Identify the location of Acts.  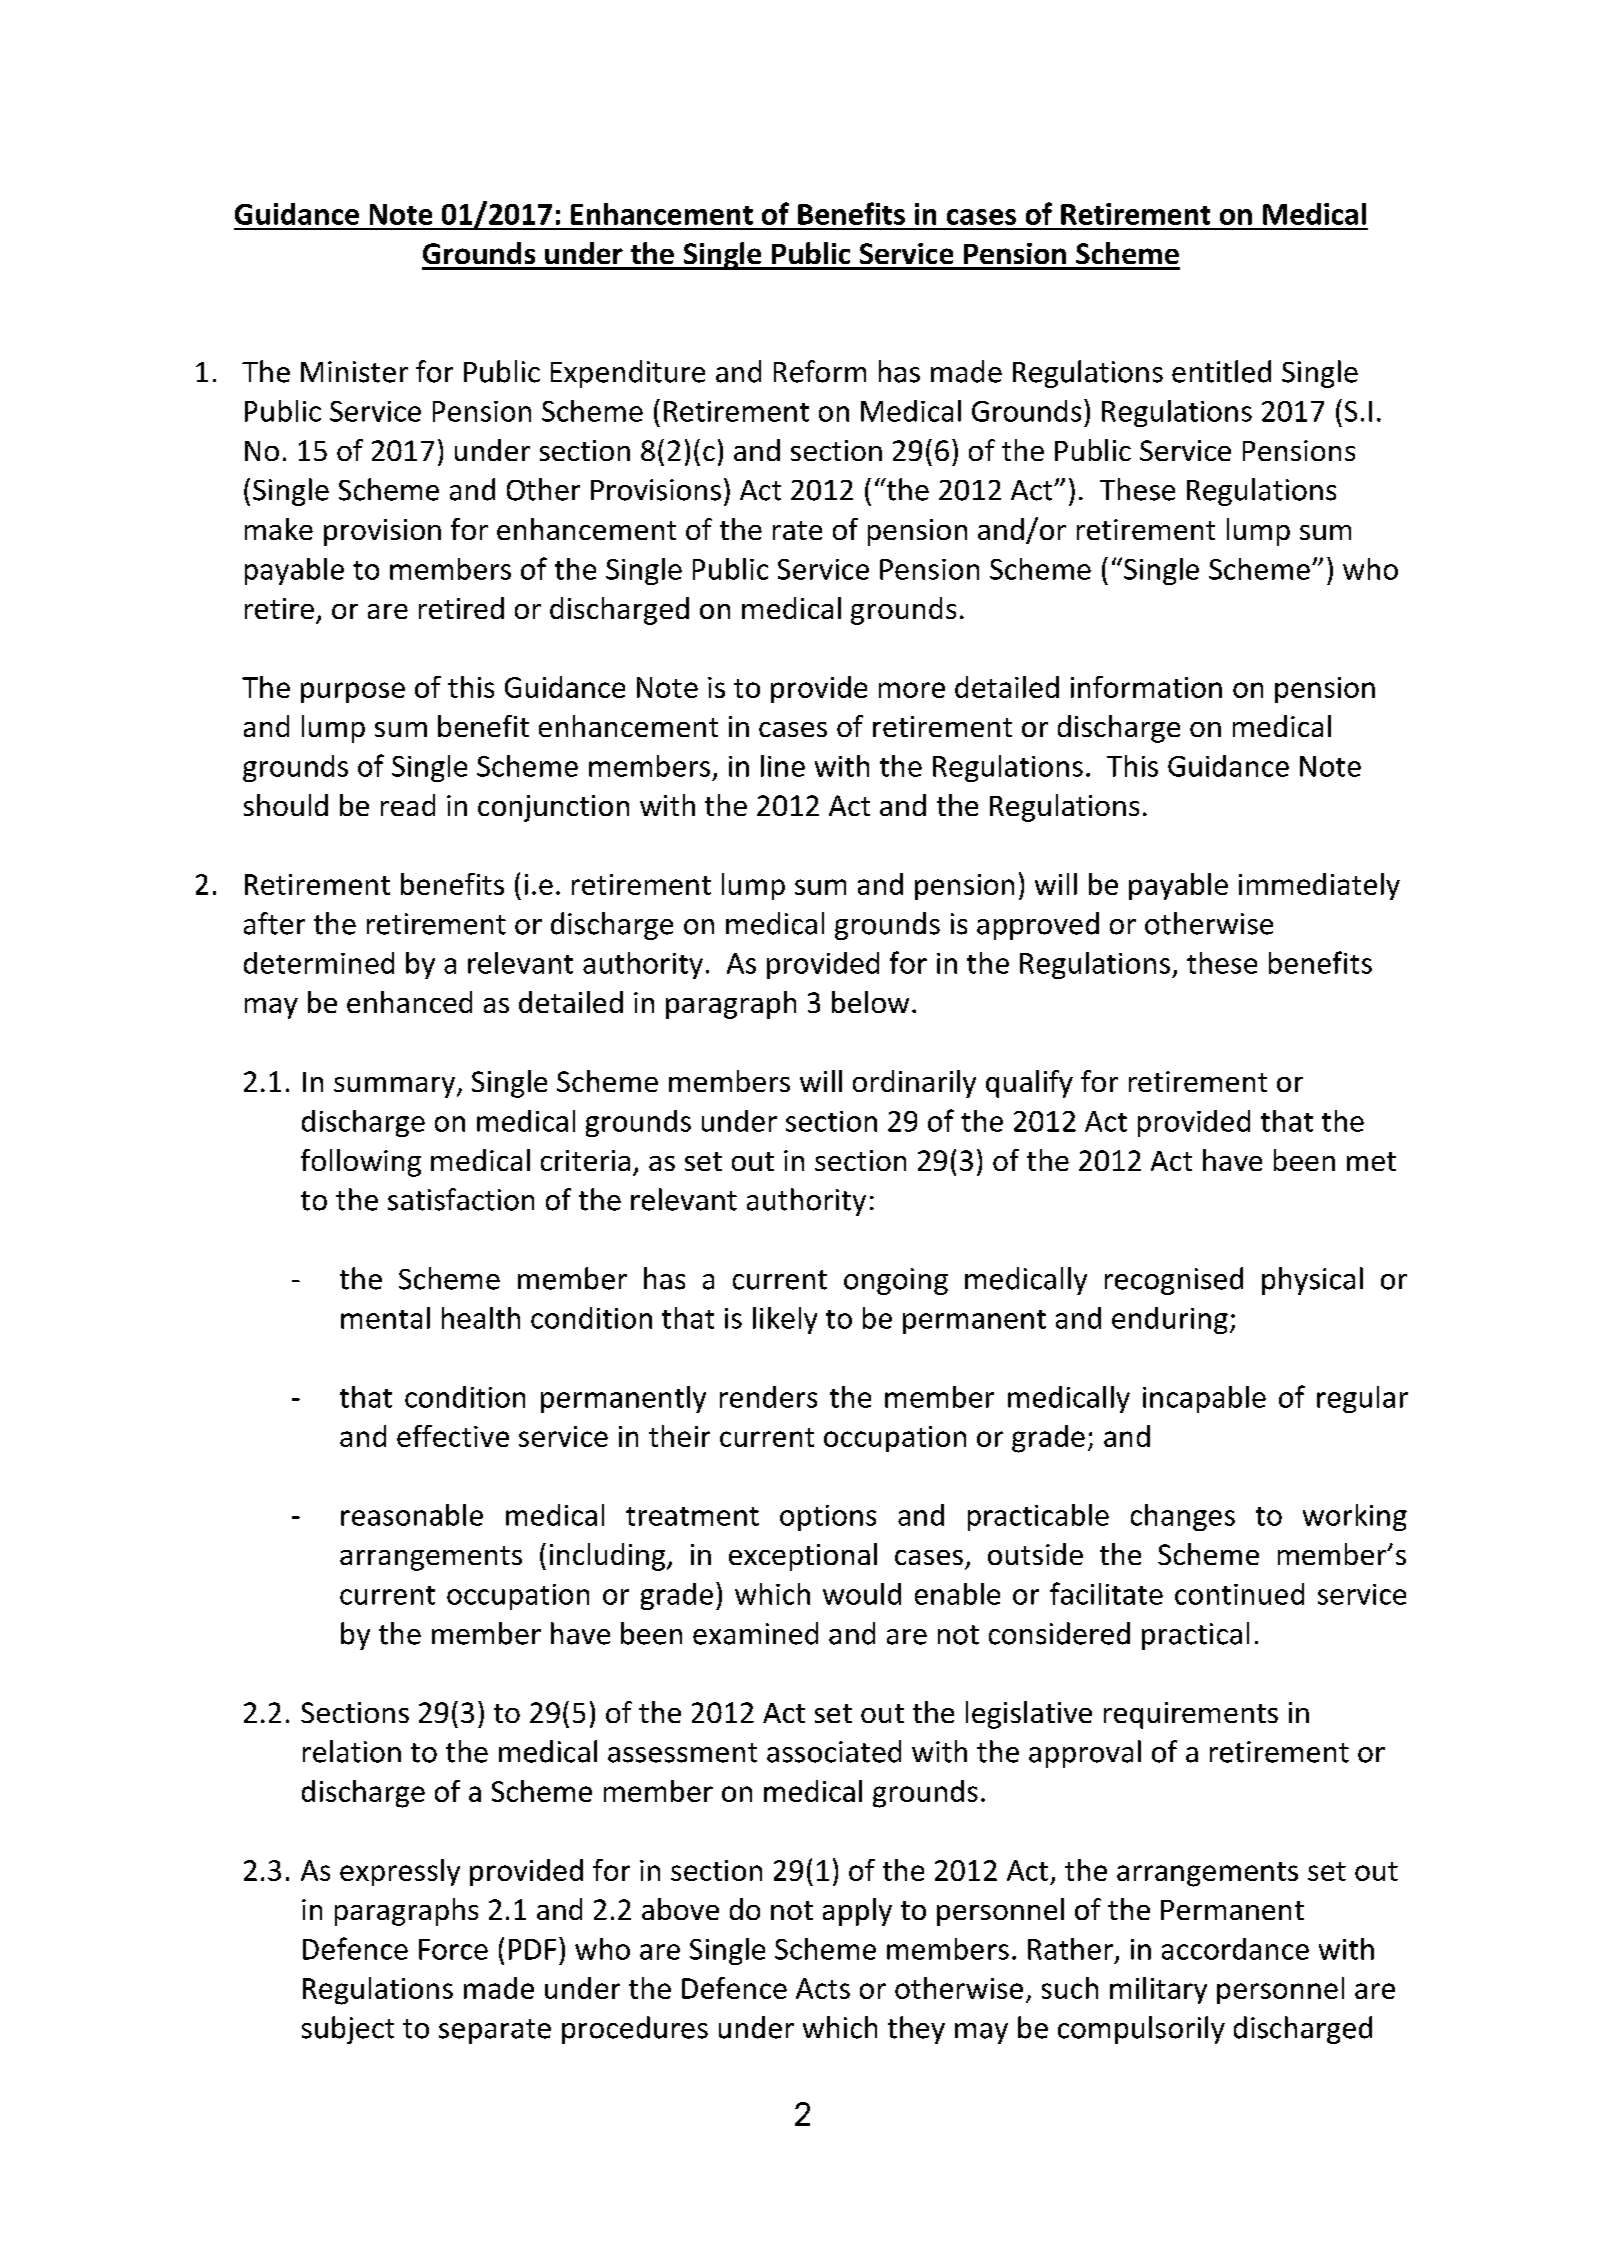
(823, 1988).
